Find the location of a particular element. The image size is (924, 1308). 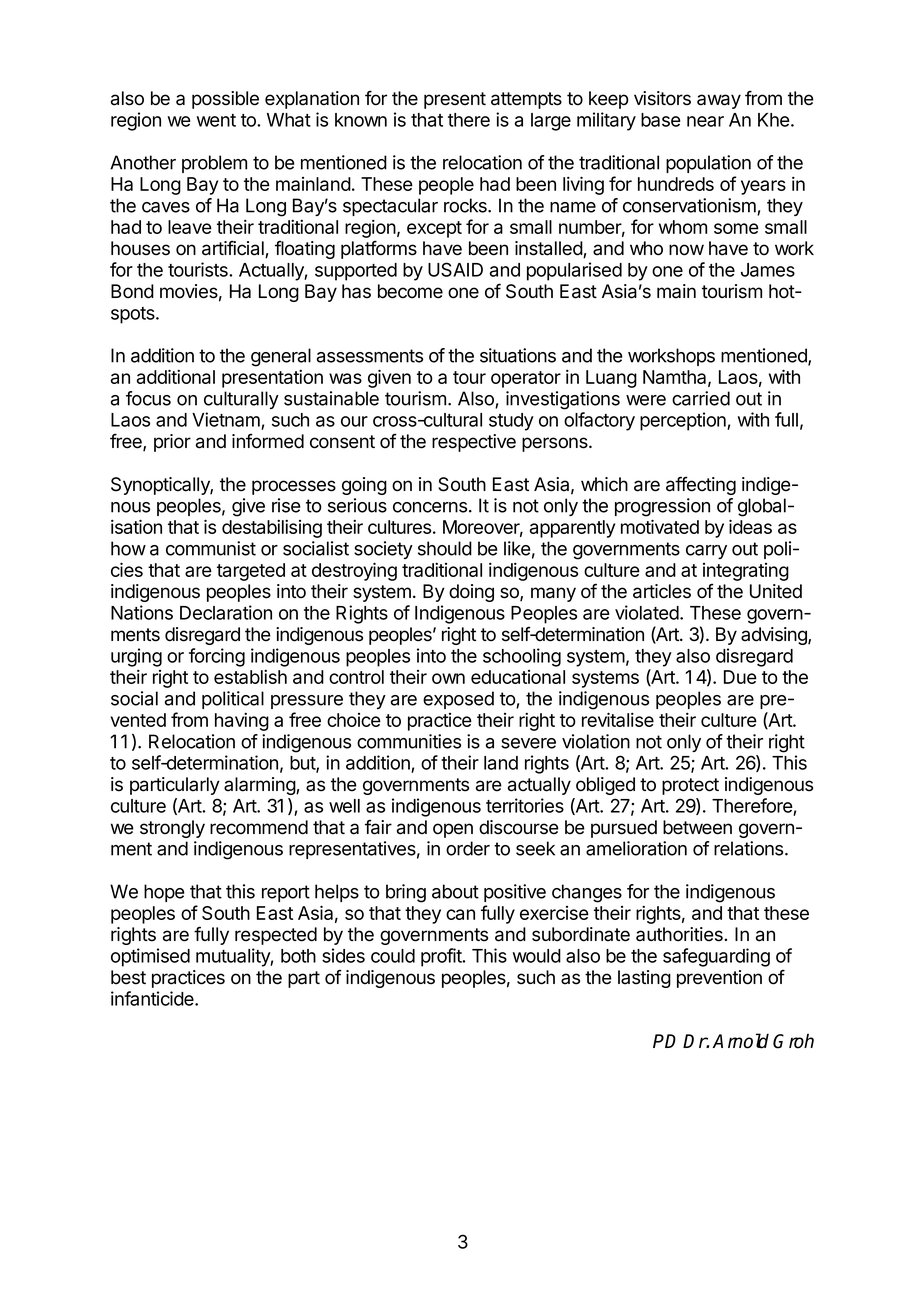

situations is located at coordinates (518, 355).
